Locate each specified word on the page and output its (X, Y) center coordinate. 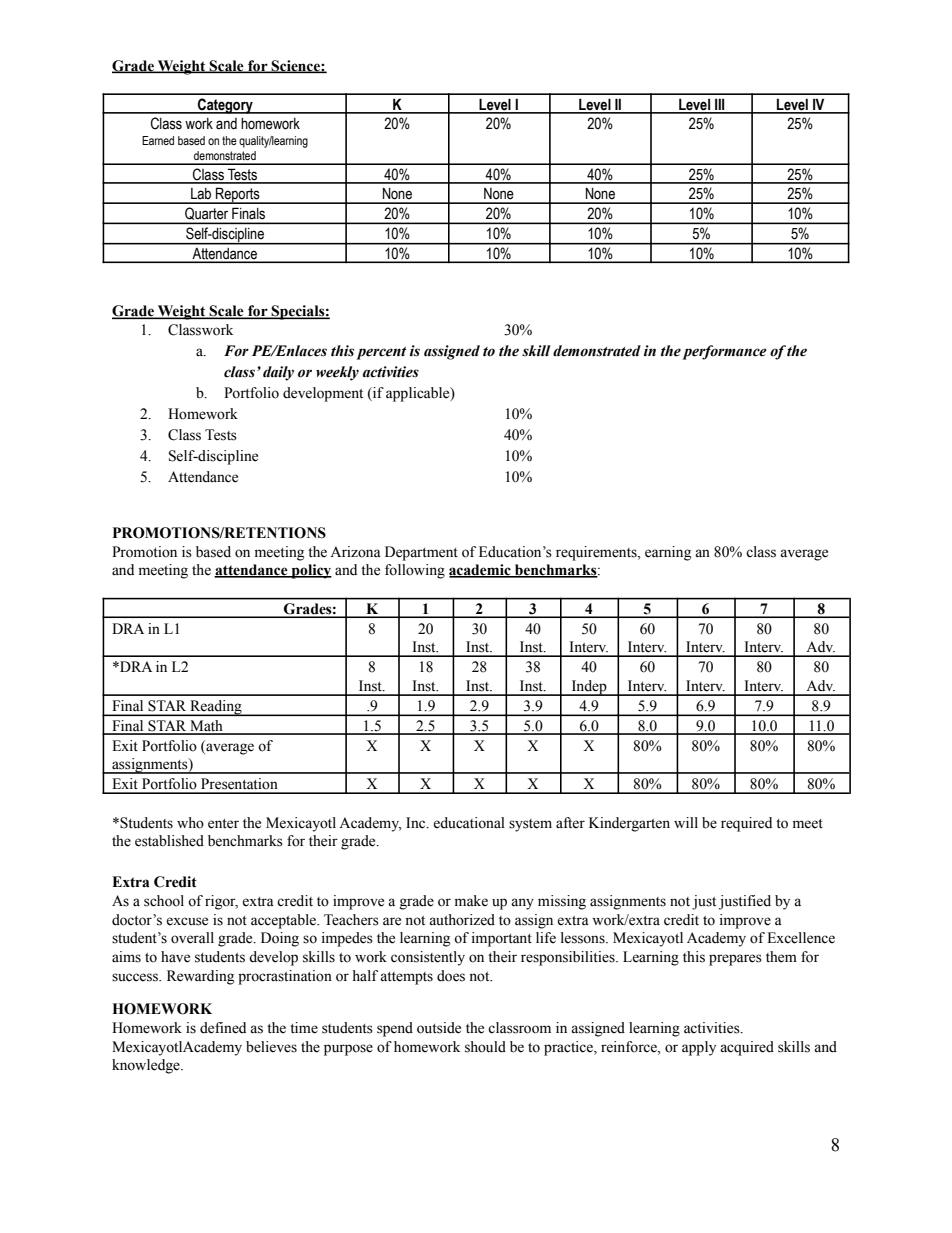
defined (223, 1028)
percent (381, 353)
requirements (597, 553)
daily (278, 373)
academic (481, 571)
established (169, 841)
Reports (238, 195)
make (471, 901)
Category (225, 106)
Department (421, 553)
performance (724, 352)
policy (310, 571)
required (746, 824)
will (686, 822)
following (415, 571)
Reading (216, 708)
